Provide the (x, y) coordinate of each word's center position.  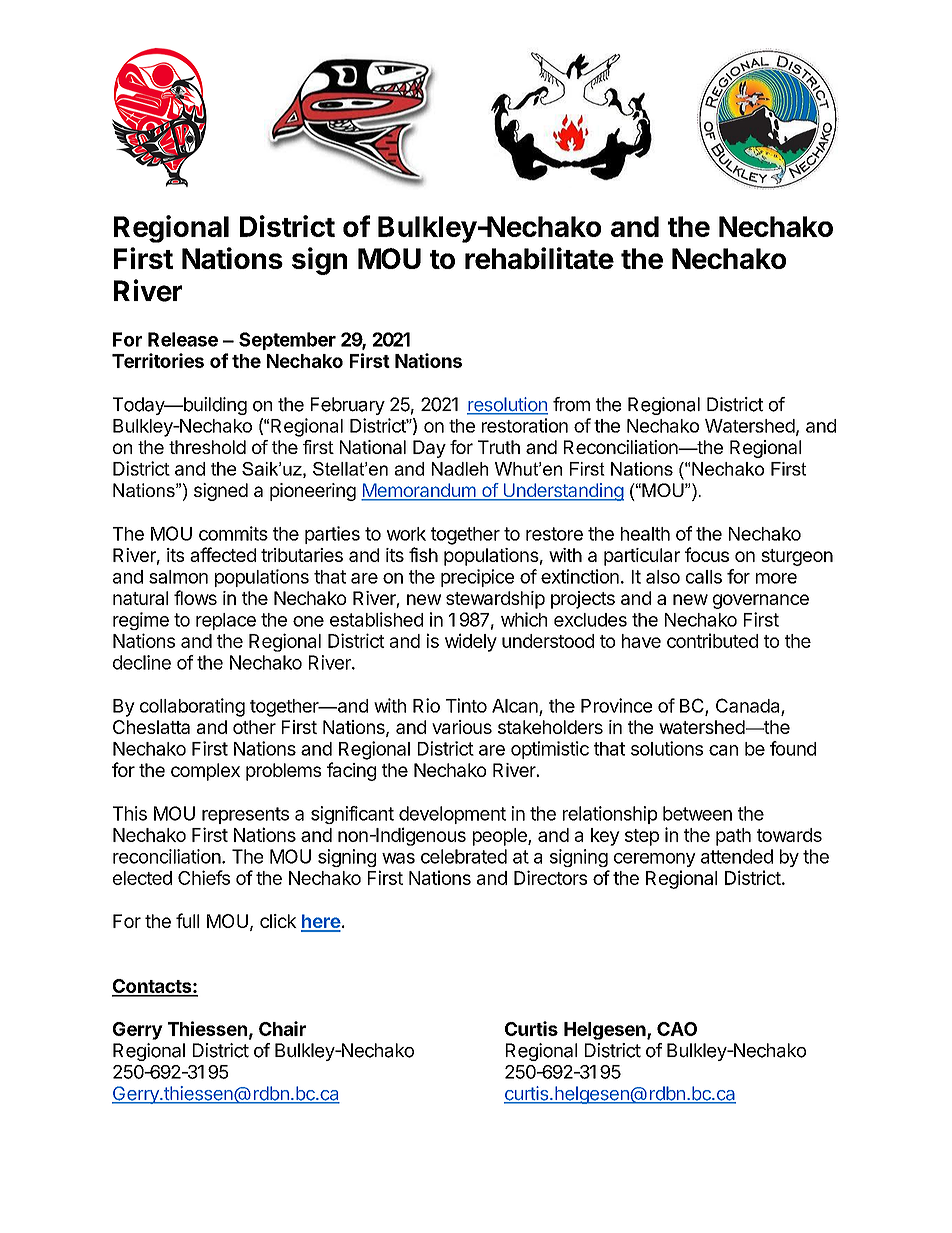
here (321, 922)
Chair (282, 1028)
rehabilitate (539, 258)
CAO (677, 1029)
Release (183, 339)
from (571, 404)
